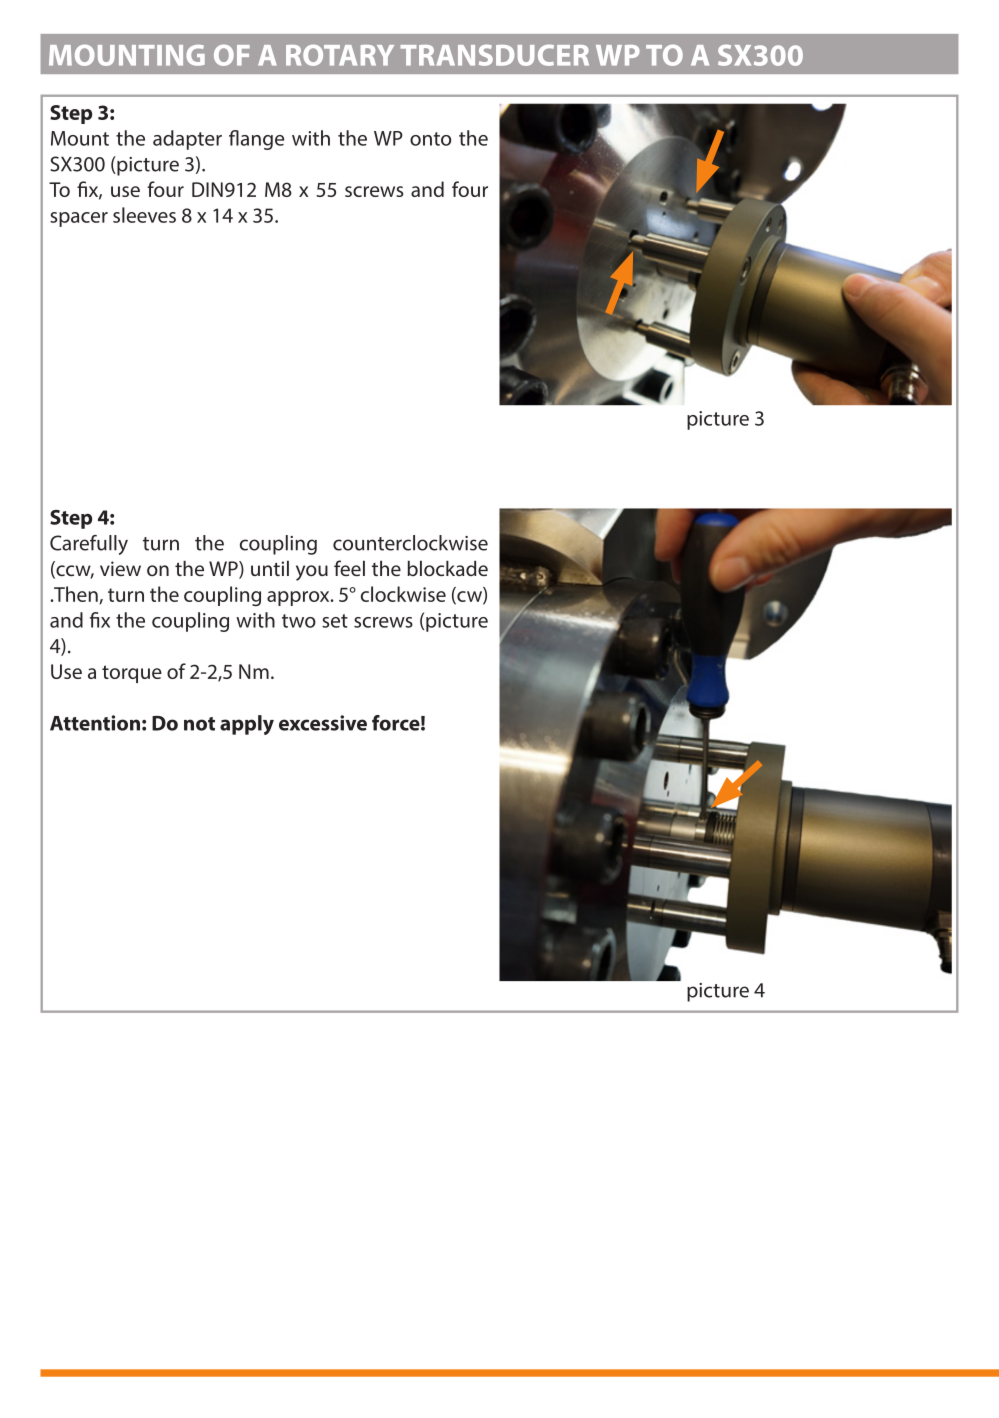 This page has height=1418, width=999. What do you see at coordinates (323, 723) in the page?
I see `excessive` at bounding box center [323, 723].
